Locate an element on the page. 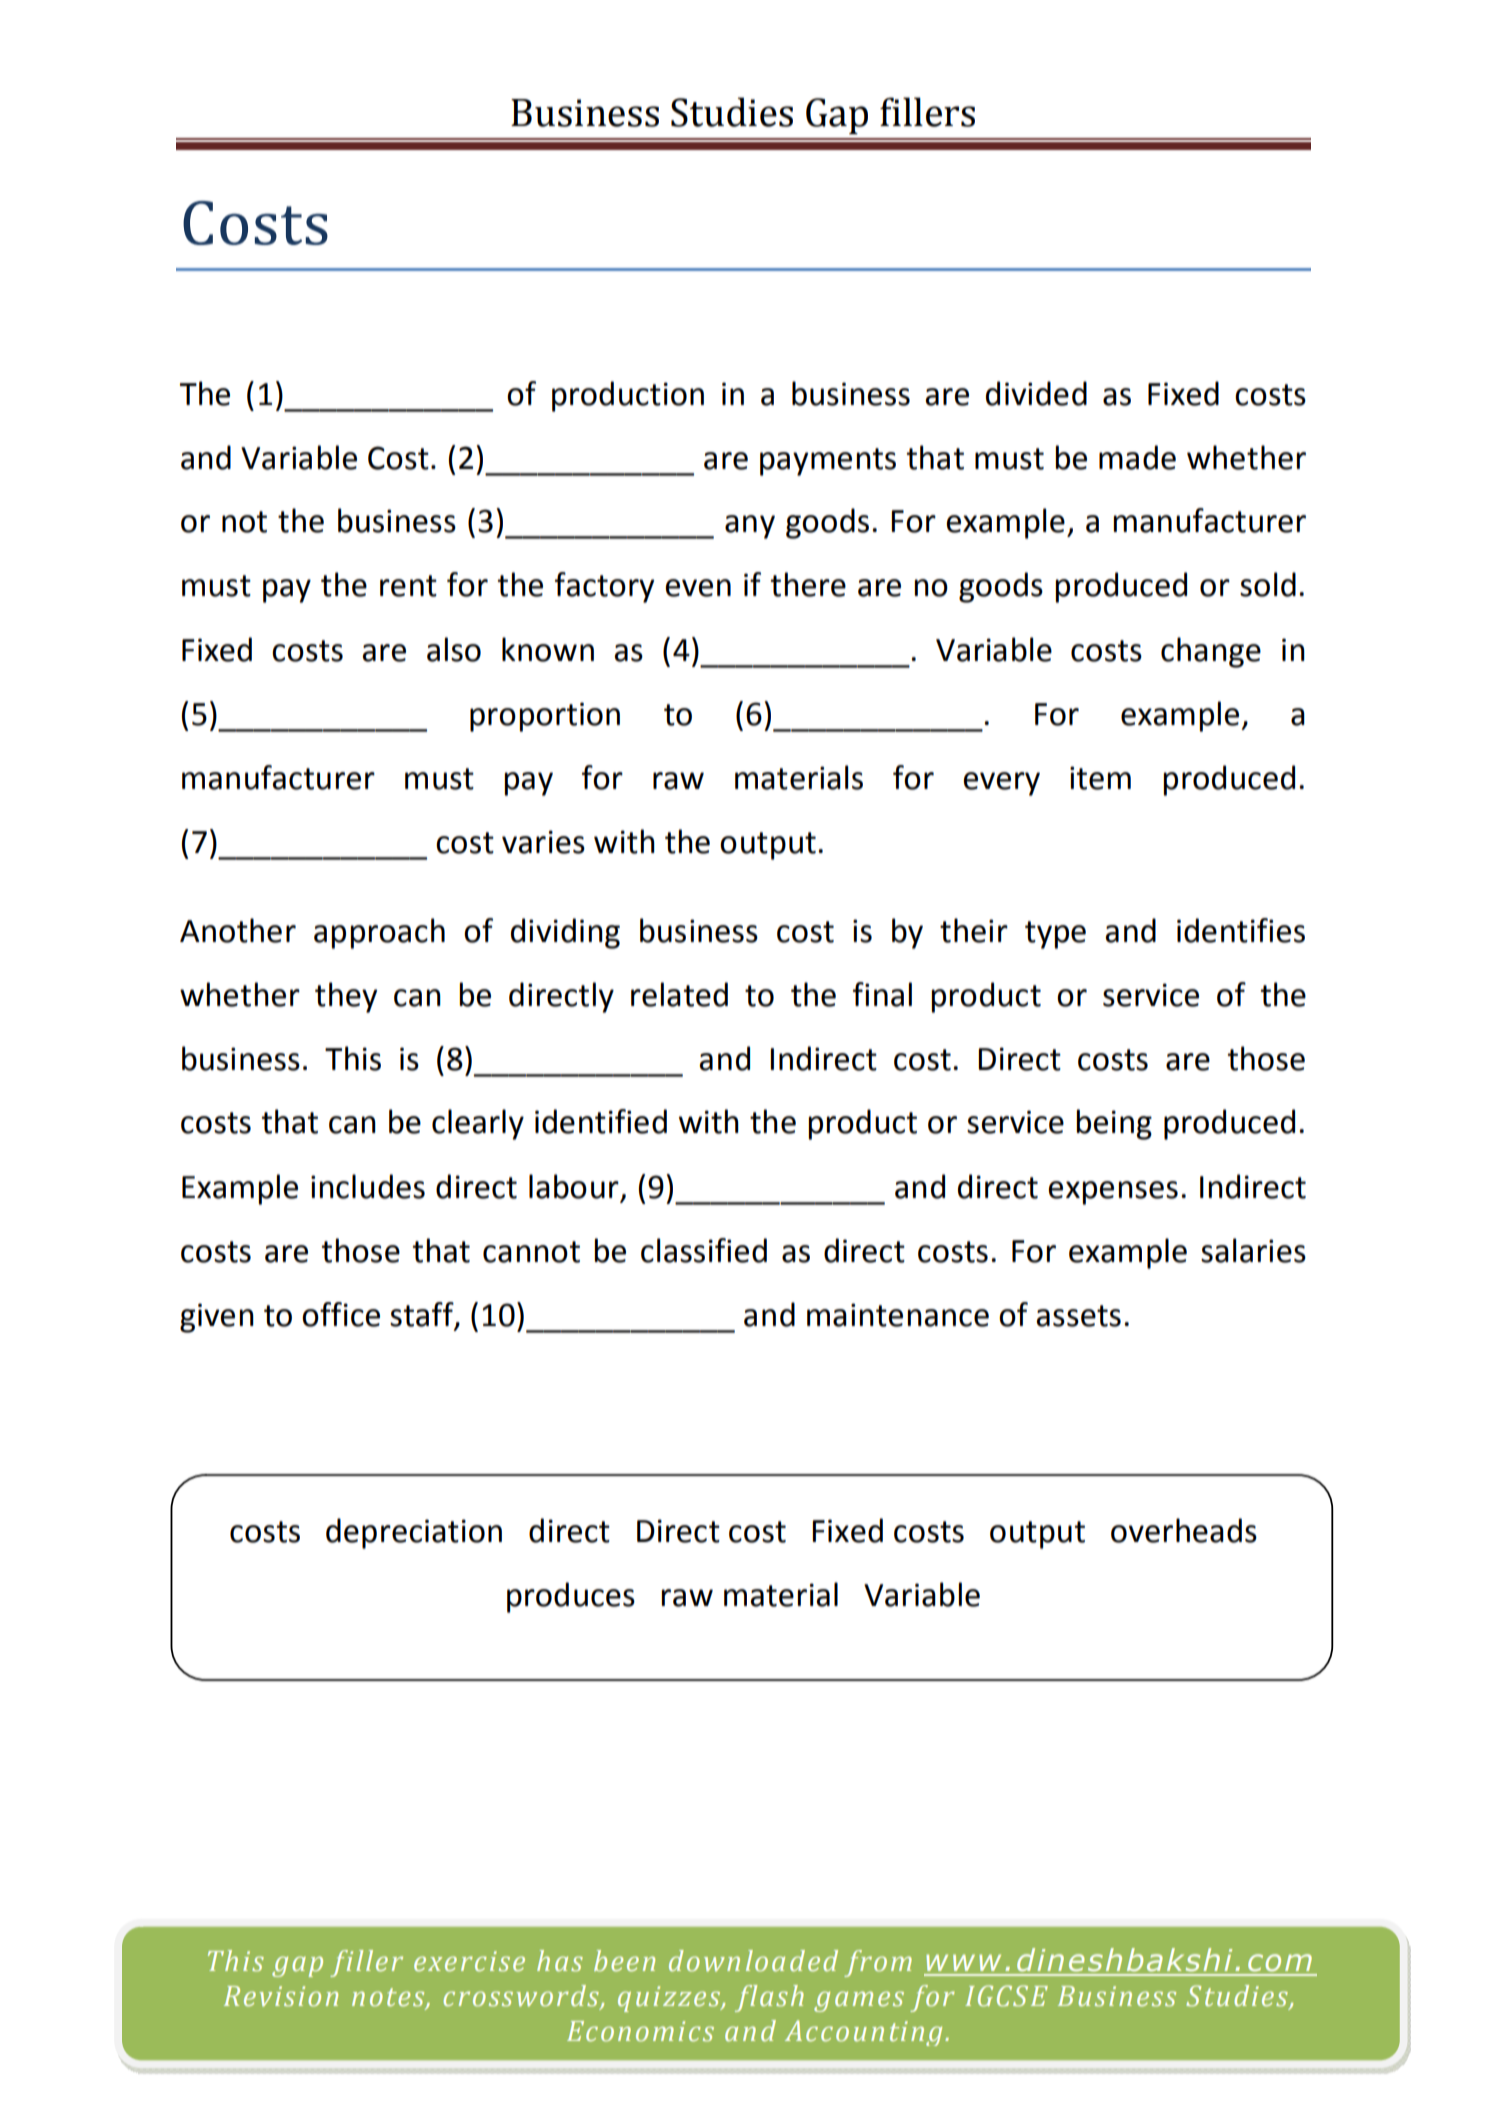 The height and width of the page is (2102, 1487). notes is located at coordinates (389, 1998).
